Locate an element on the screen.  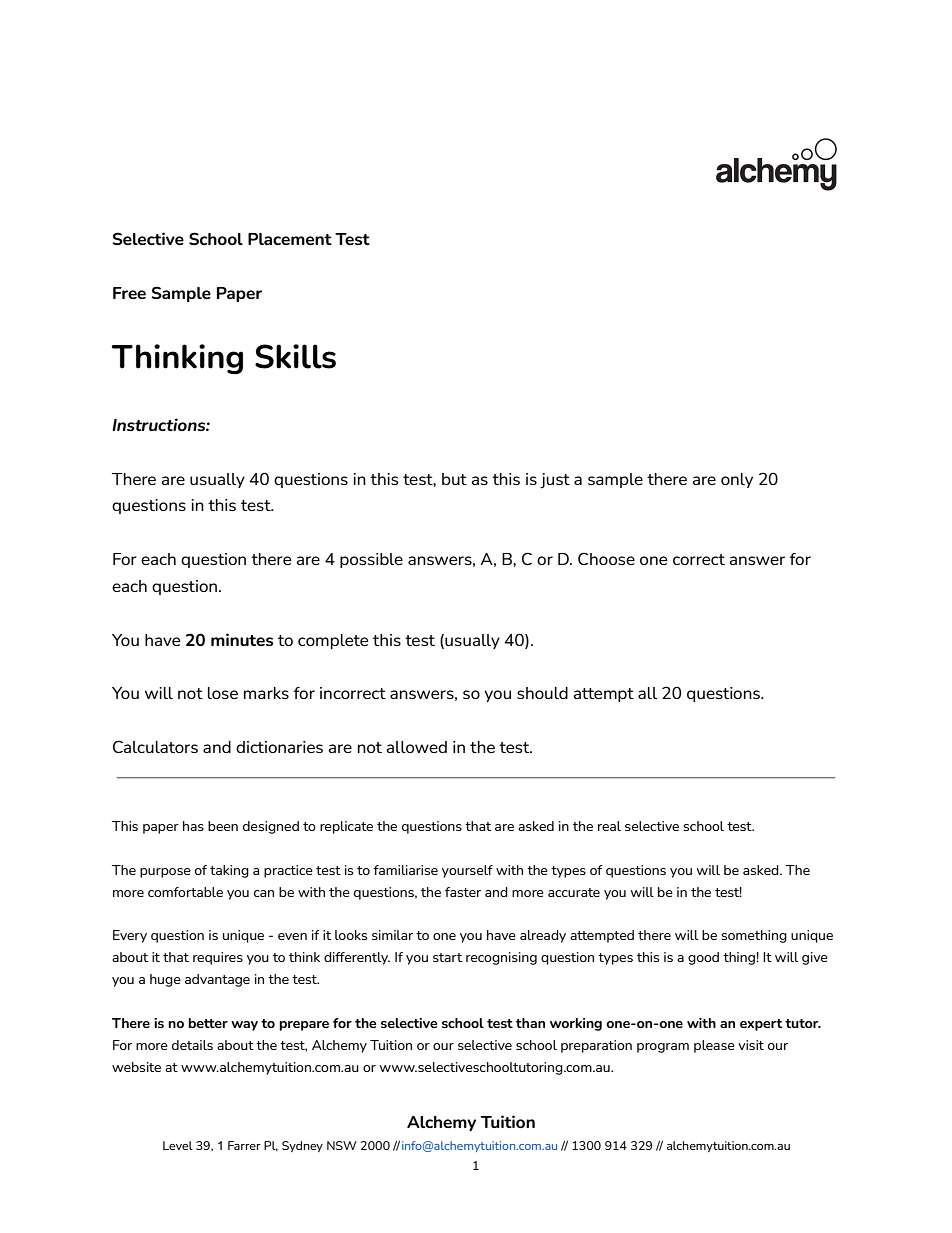
comfortable is located at coordinates (185, 892).
